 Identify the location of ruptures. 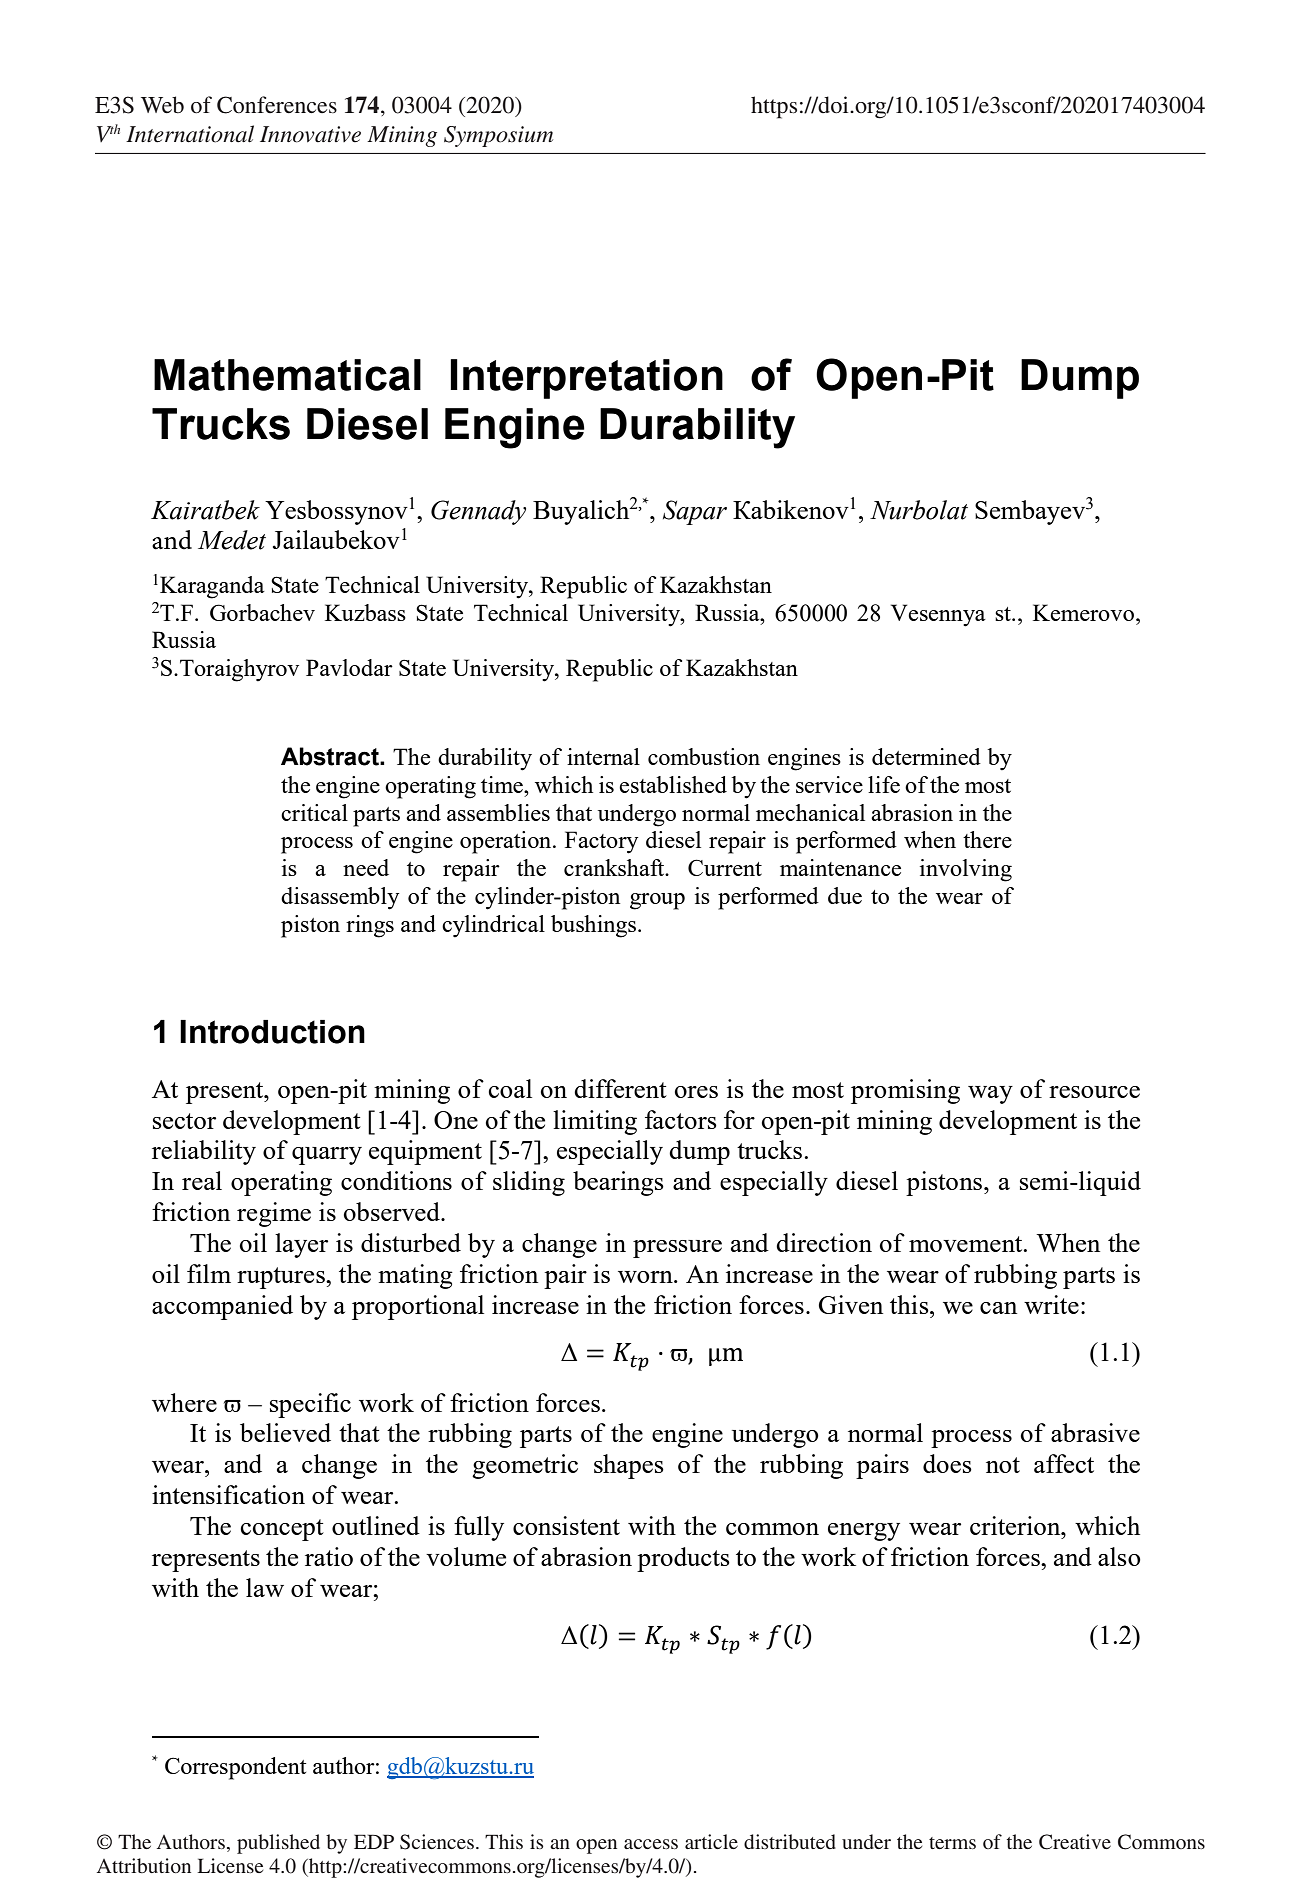
(282, 1278).
